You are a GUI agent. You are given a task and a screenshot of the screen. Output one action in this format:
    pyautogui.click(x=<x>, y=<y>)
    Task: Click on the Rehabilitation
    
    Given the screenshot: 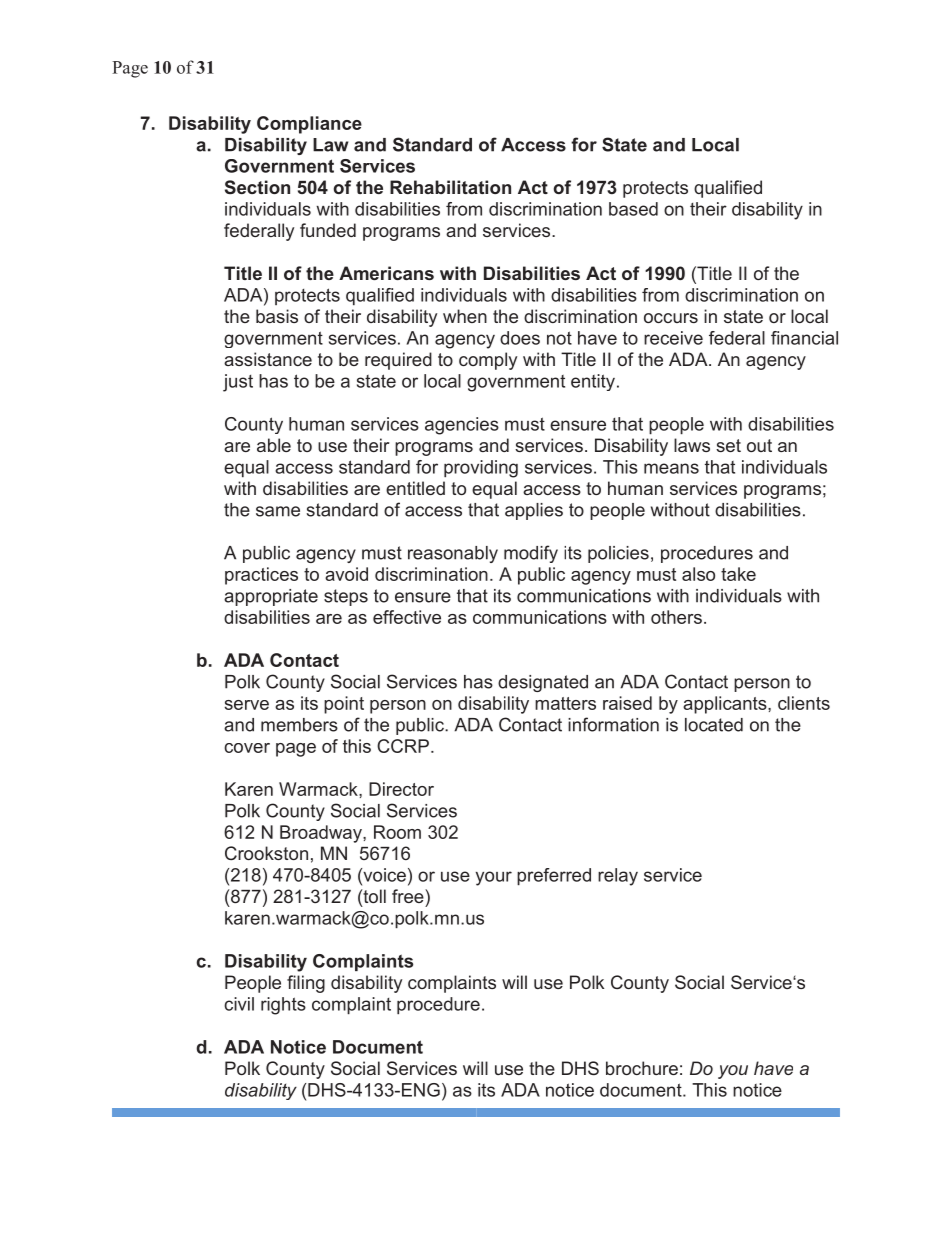 What is the action you would take?
    pyautogui.click(x=450, y=187)
